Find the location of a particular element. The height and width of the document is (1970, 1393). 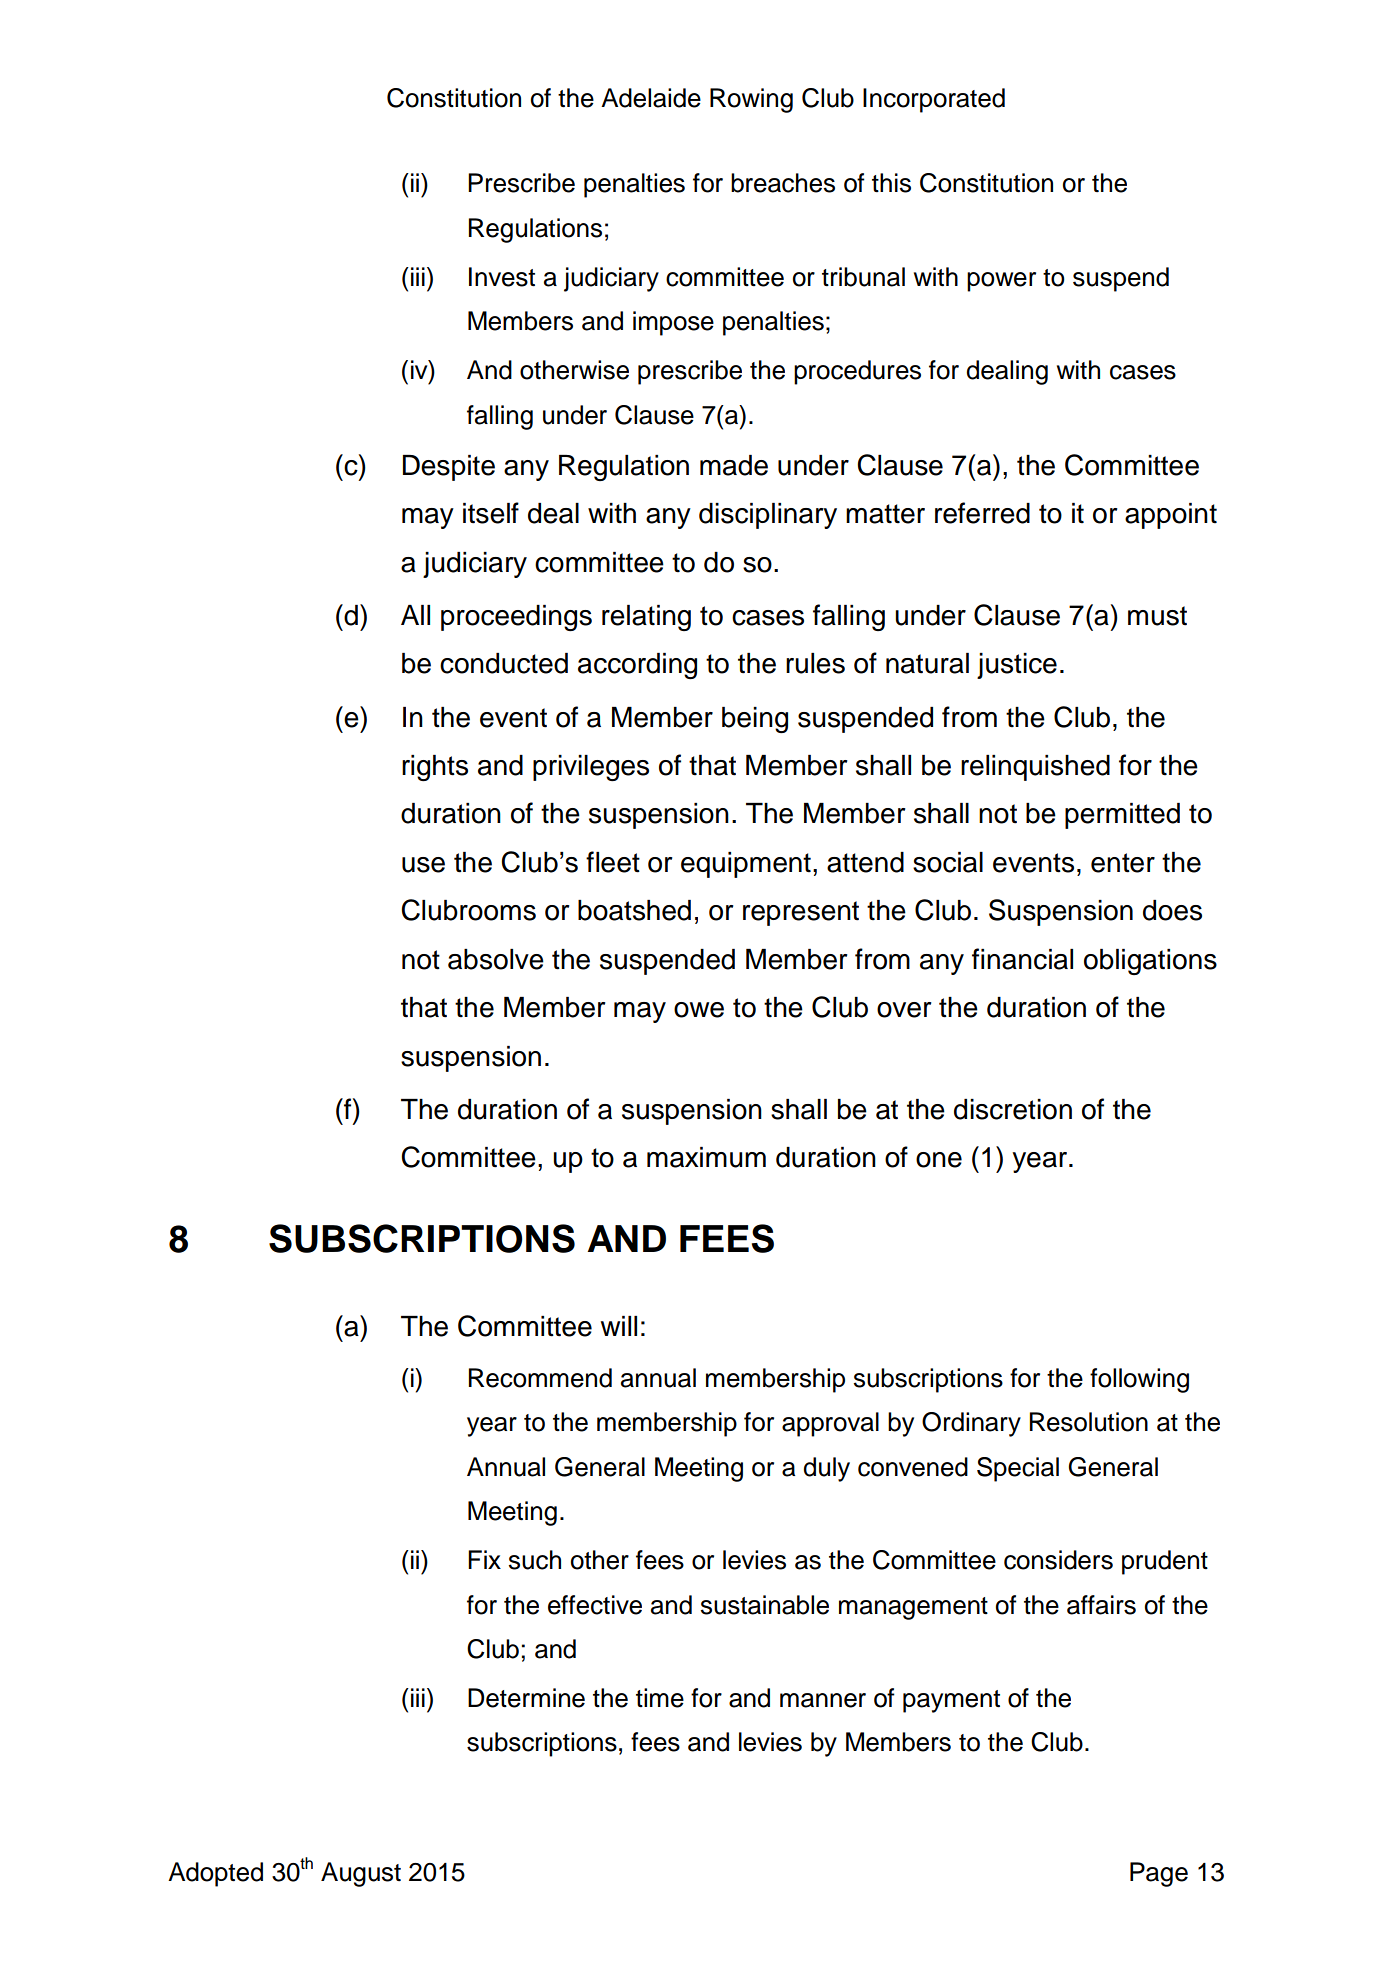

August is located at coordinates (361, 1874).
